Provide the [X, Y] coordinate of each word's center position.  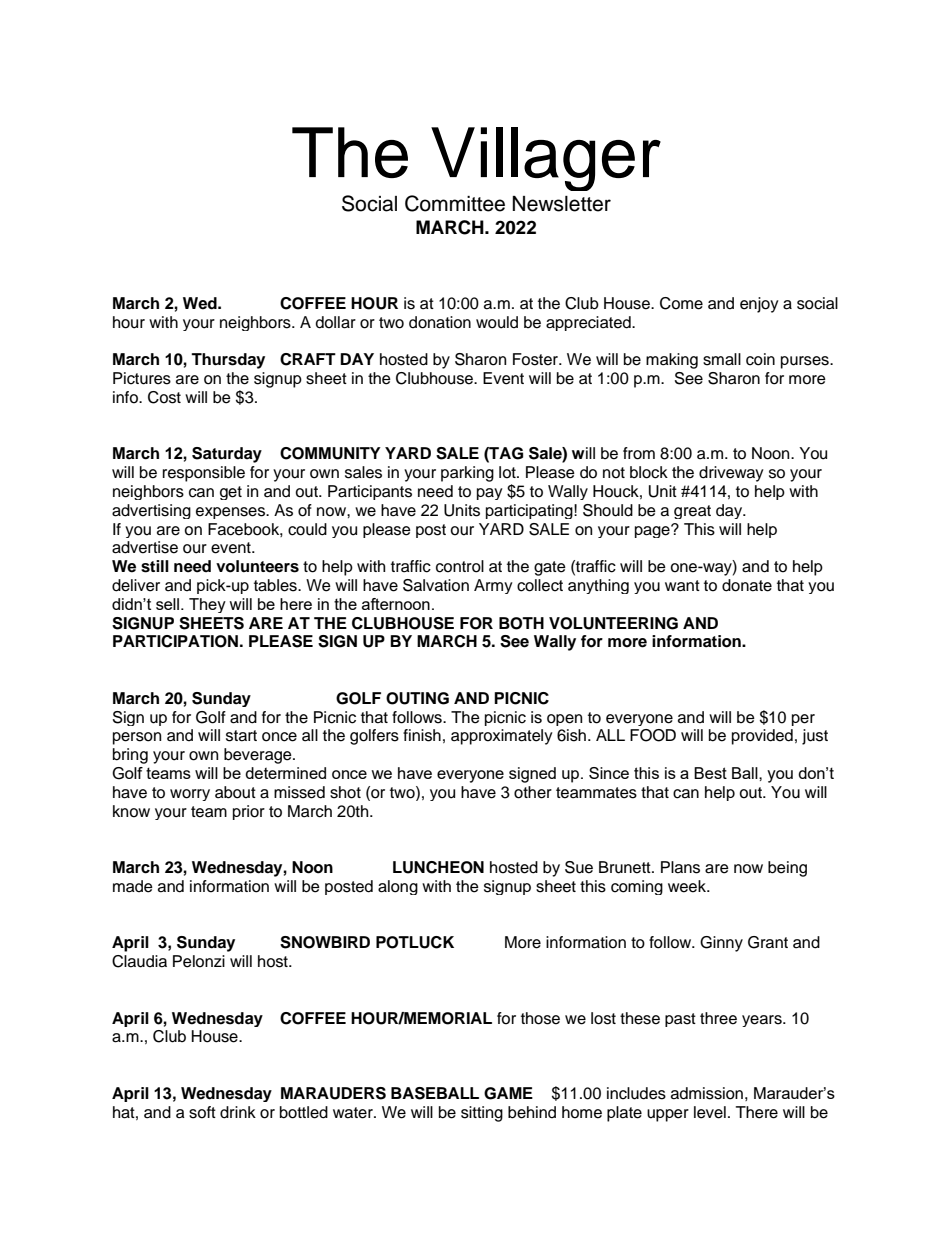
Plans [680, 867]
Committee [455, 203]
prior [249, 812]
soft [202, 1112]
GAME [508, 1093]
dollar [336, 322]
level [710, 1112]
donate [747, 585]
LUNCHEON [438, 867]
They [207, 605]
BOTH [521, 623]
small [722, 359]
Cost [164, 397]
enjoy [759, 305]
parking [467, 474]
